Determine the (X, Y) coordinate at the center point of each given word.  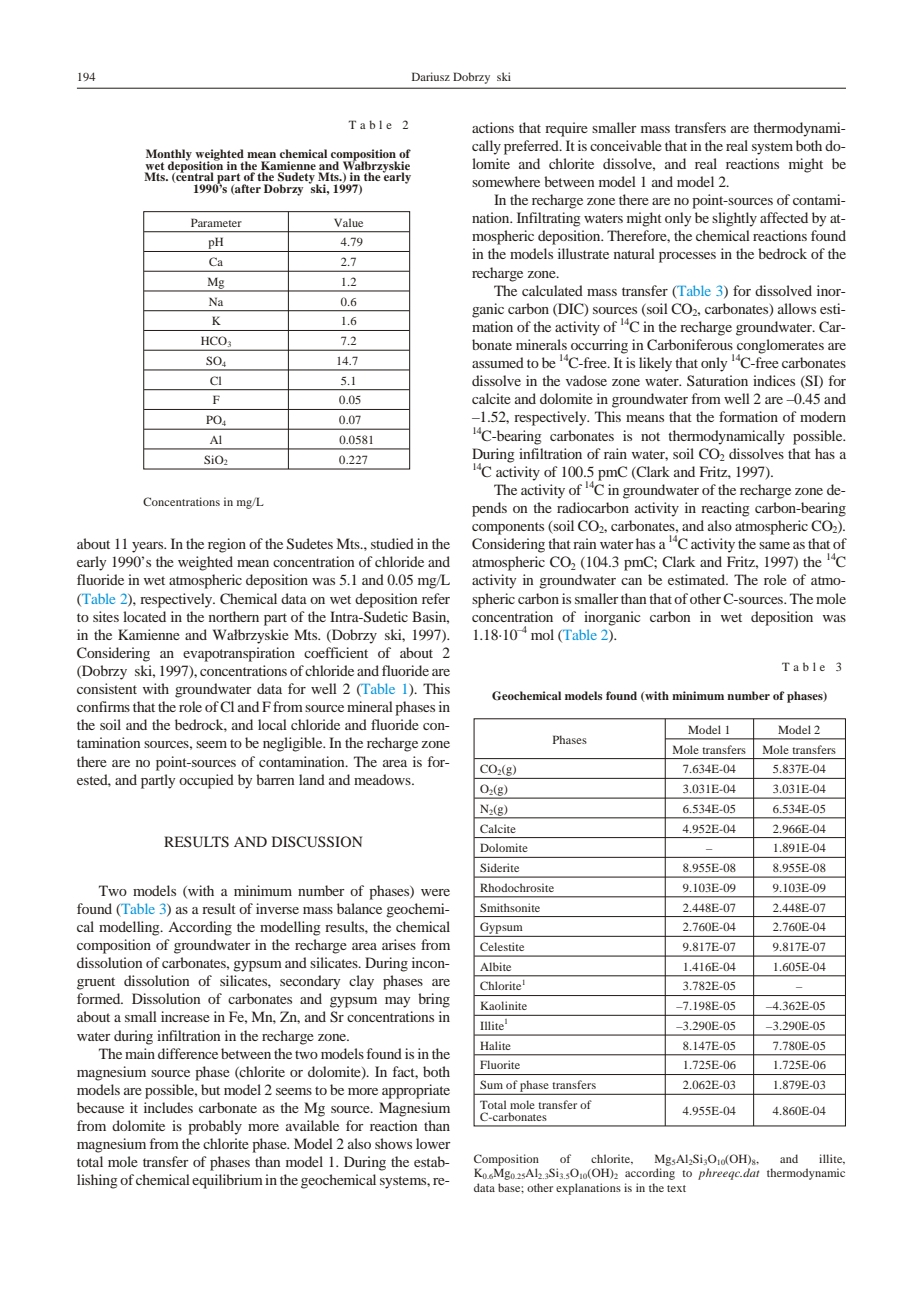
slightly (734, 219)
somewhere (506, 181)
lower (433, 1143)
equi (205, 1181)
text (676, 1188)
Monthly (169, 156)
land (312, 779)
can (631, 581)
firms (114, 706)
